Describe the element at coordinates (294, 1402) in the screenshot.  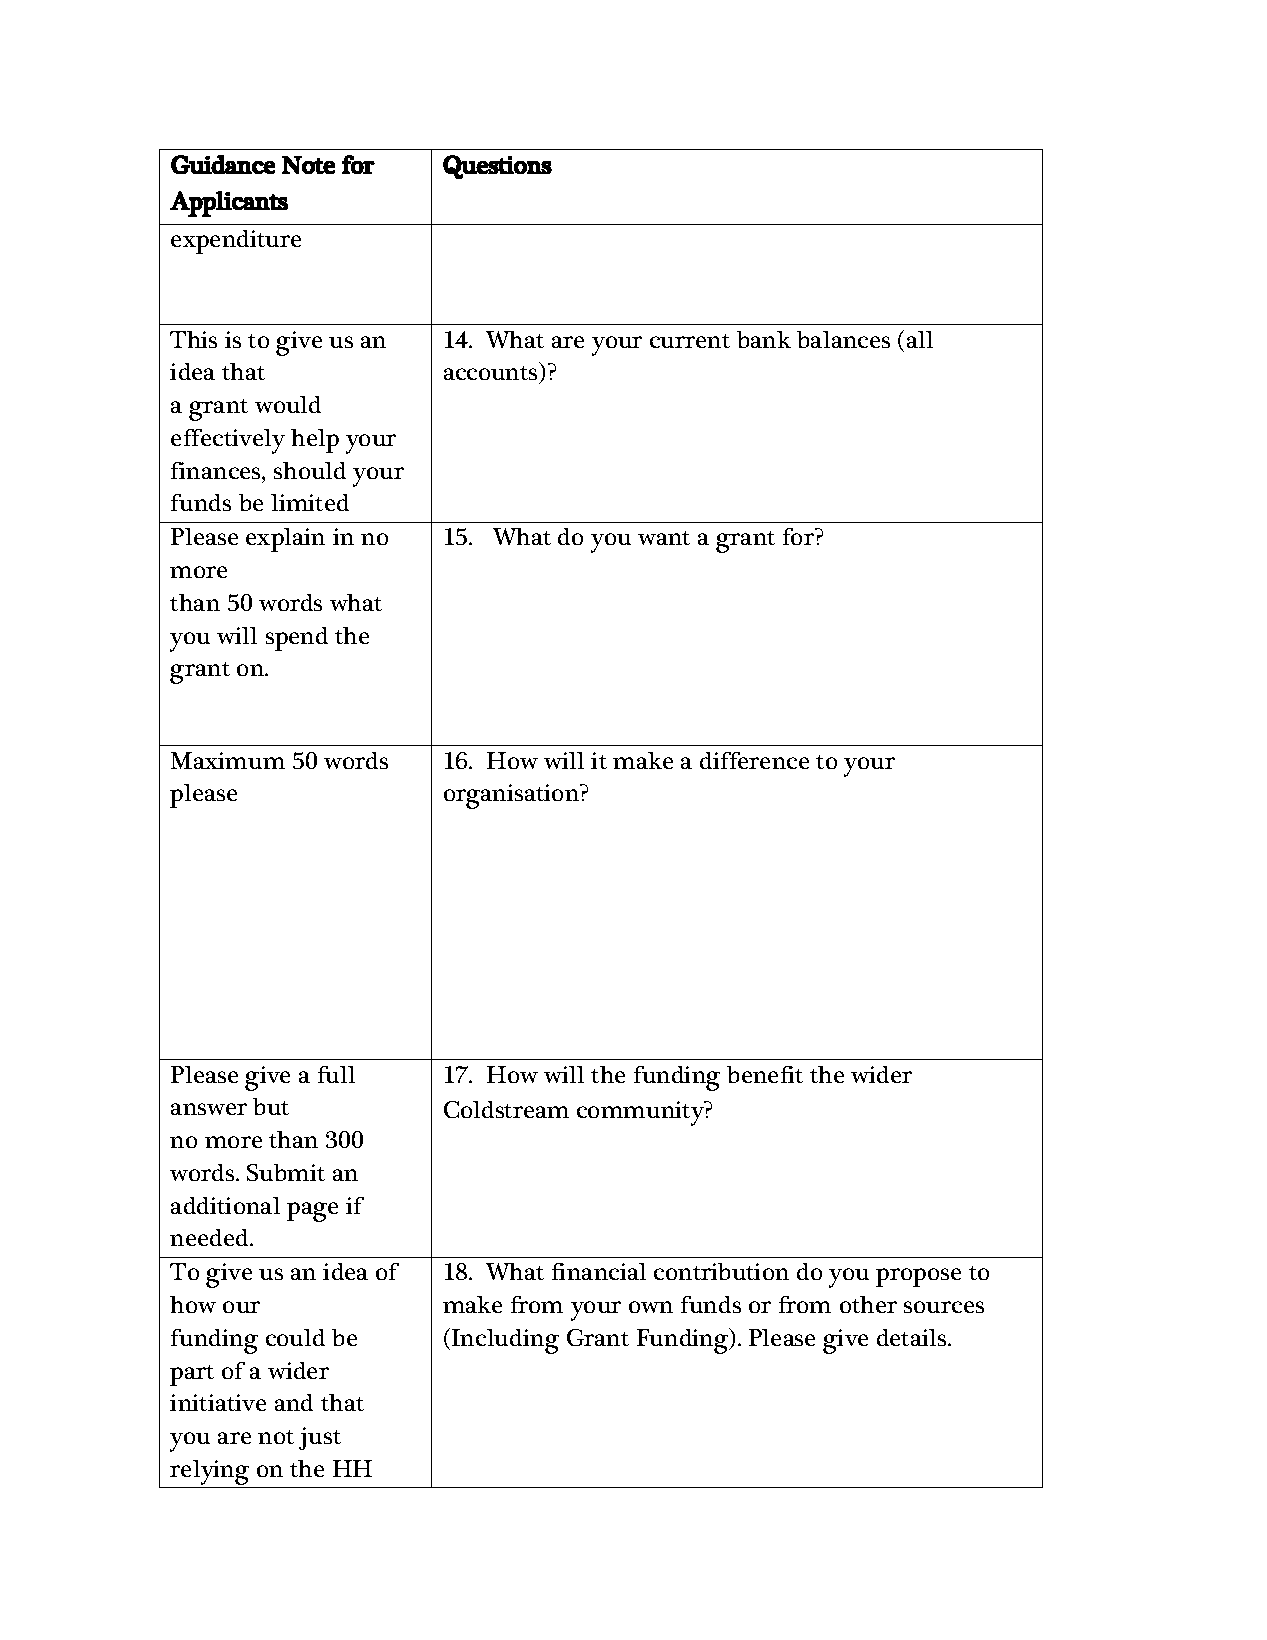
I see `and` at that location.
